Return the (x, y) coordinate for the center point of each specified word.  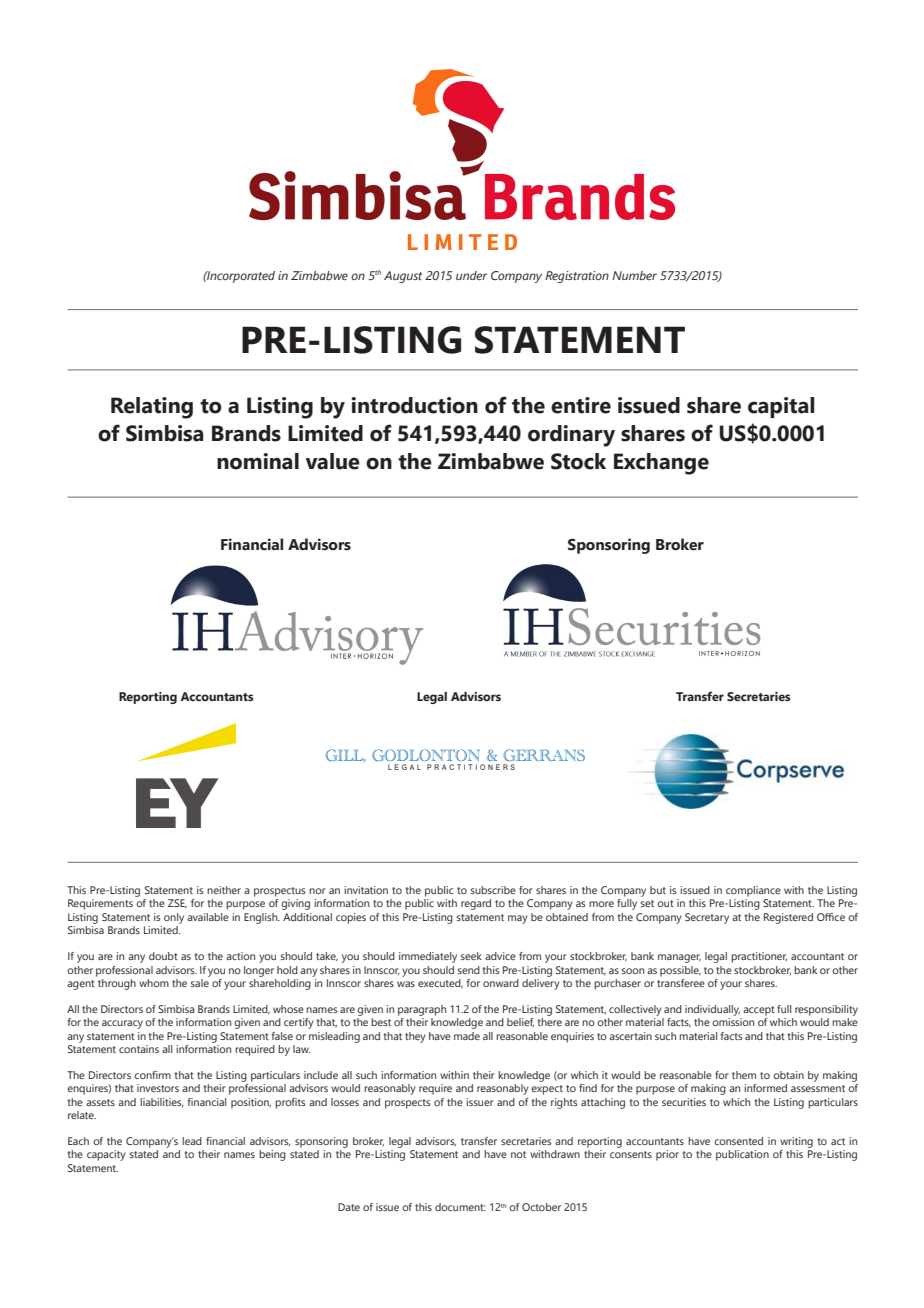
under (471, 275)
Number (634, 275)
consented (738, 1141)
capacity (106, 1155)
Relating (152, 408)
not (518, 1154)
